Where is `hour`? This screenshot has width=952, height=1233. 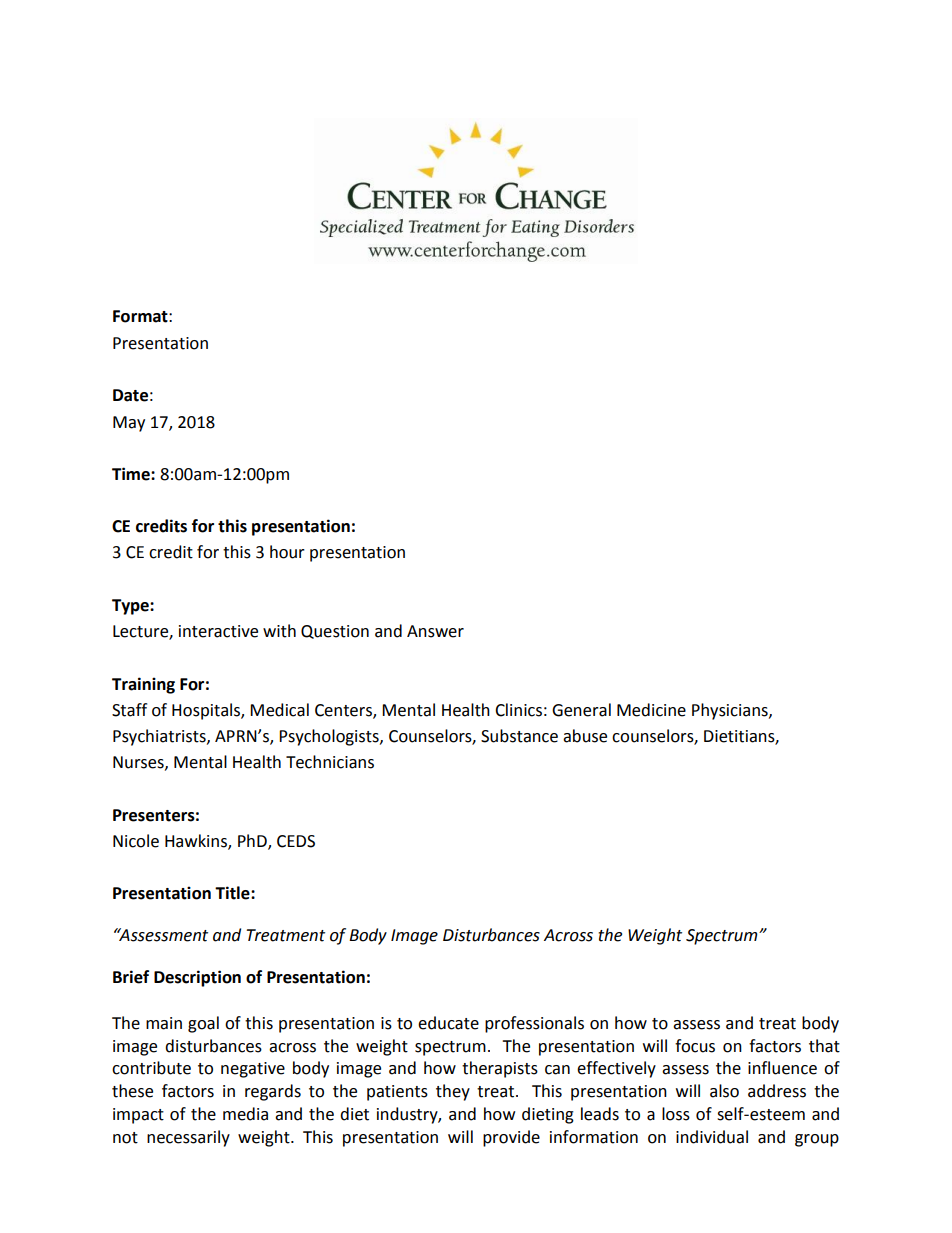 hour is located at coordinates (287, 552).
